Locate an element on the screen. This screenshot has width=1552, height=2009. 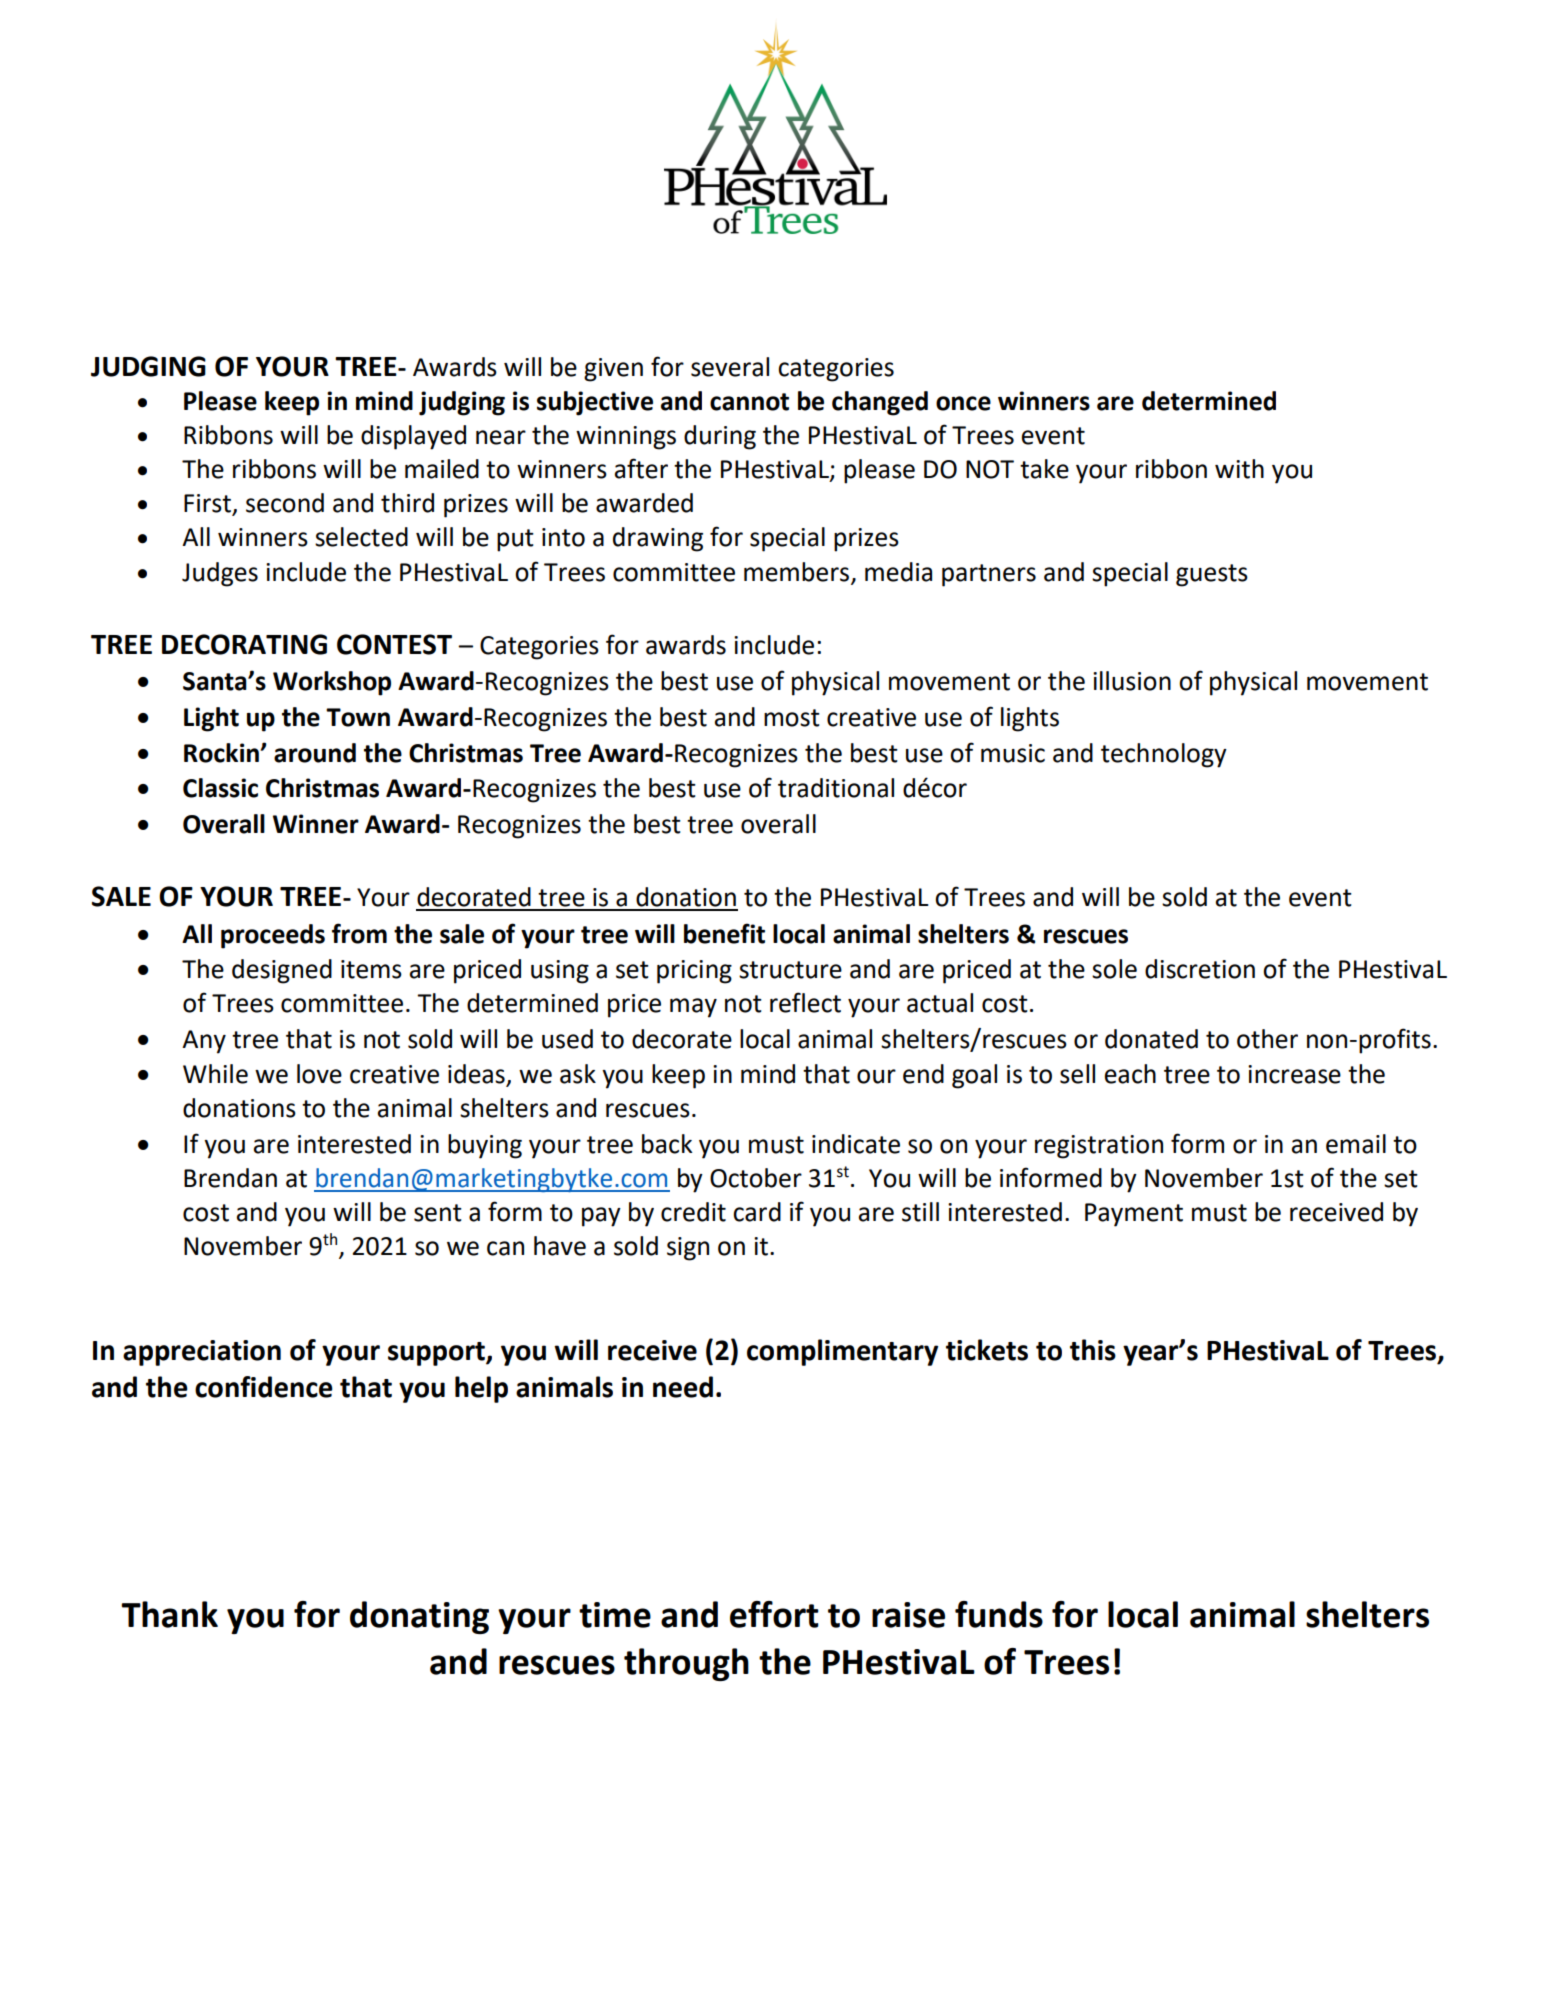
illusion is located at coordinates (1132, 681).
